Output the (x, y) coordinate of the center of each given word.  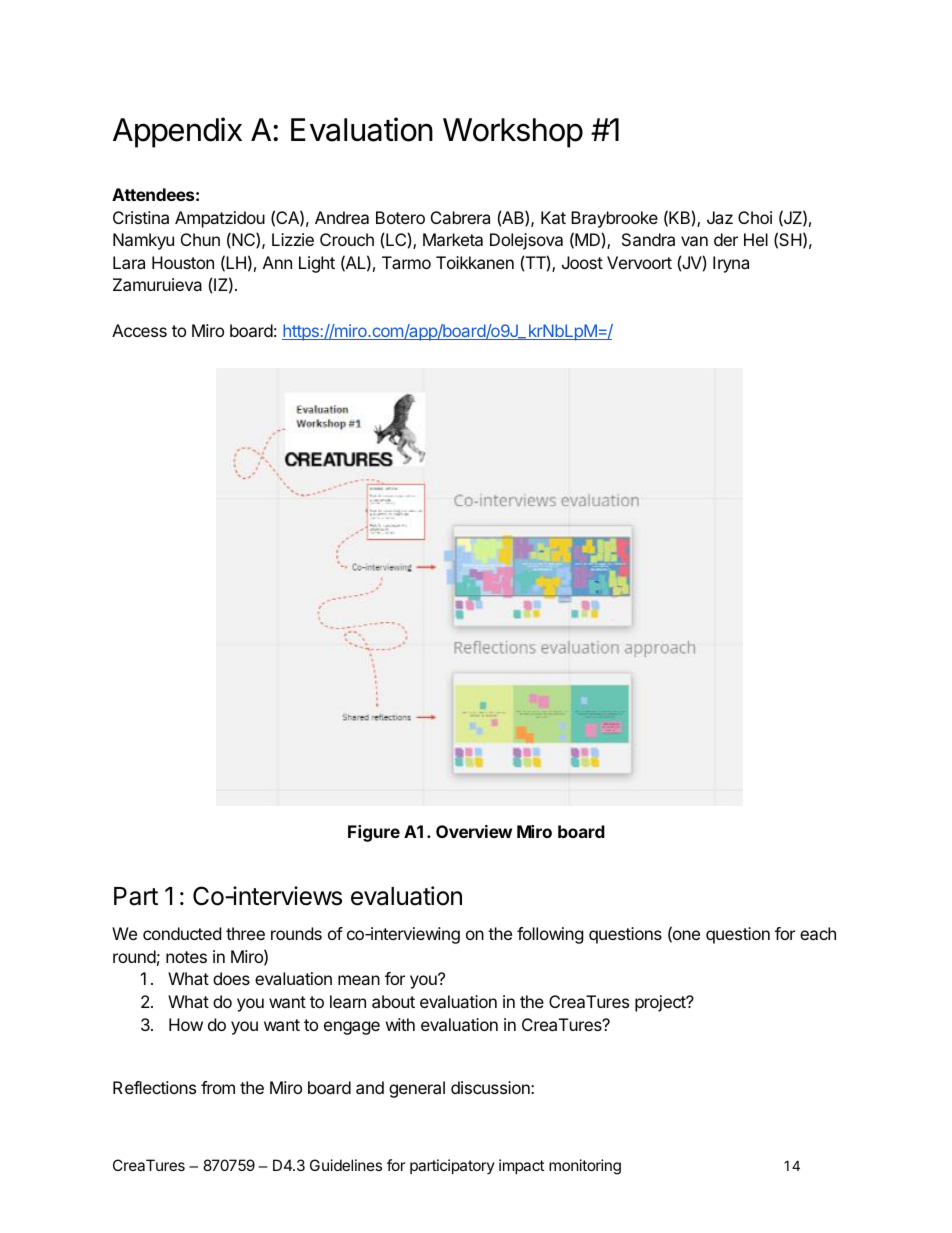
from (218, 1087)
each (818, 933)
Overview (474, 831)
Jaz (720, 217)
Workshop (513, 133)
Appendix (177, 132)
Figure (374, 833)
